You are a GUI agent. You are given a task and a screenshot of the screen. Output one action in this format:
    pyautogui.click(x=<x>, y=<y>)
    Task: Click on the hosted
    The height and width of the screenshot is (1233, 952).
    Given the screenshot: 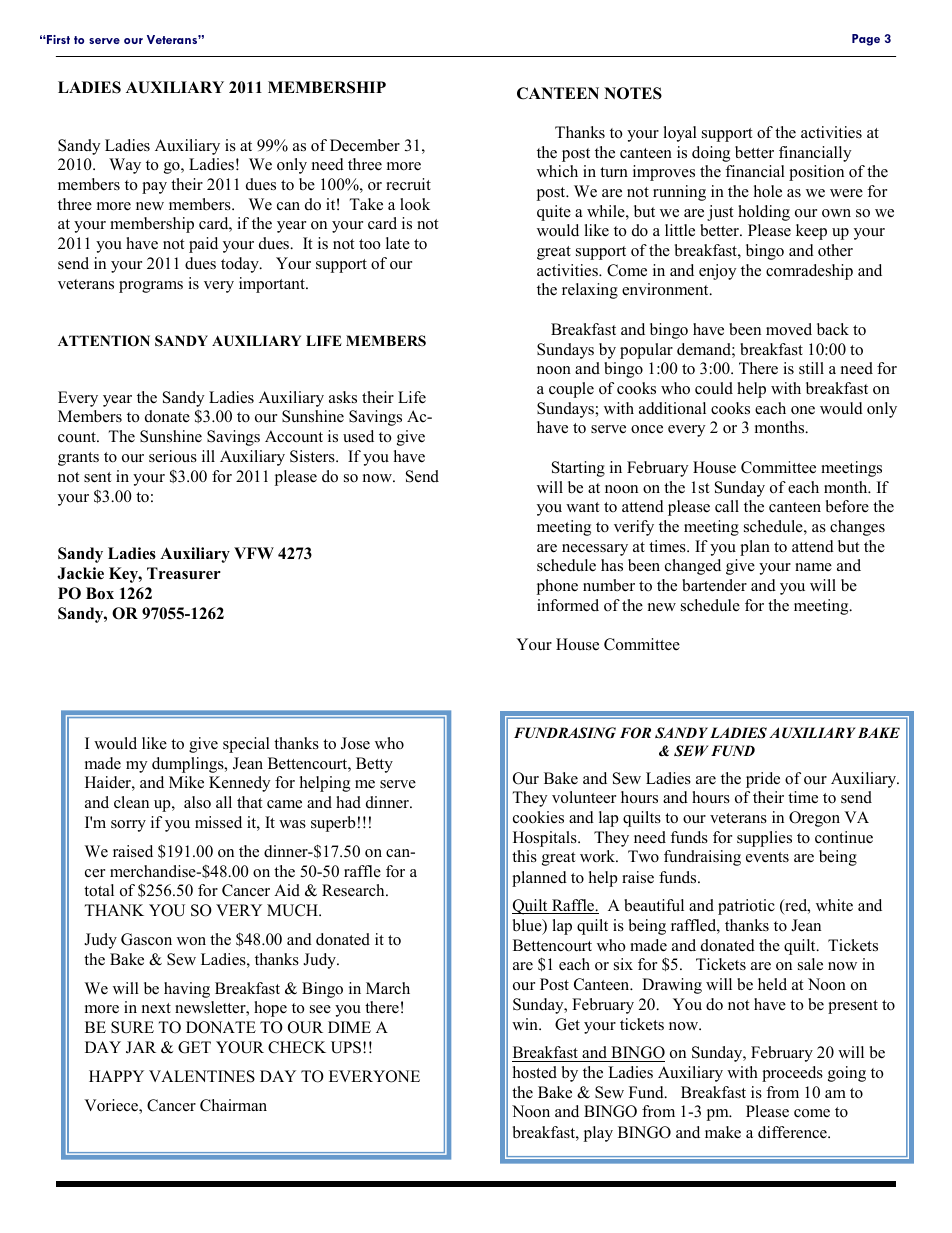 What is the action you would take?
    pyautogui.click(x=535, y=1072)
